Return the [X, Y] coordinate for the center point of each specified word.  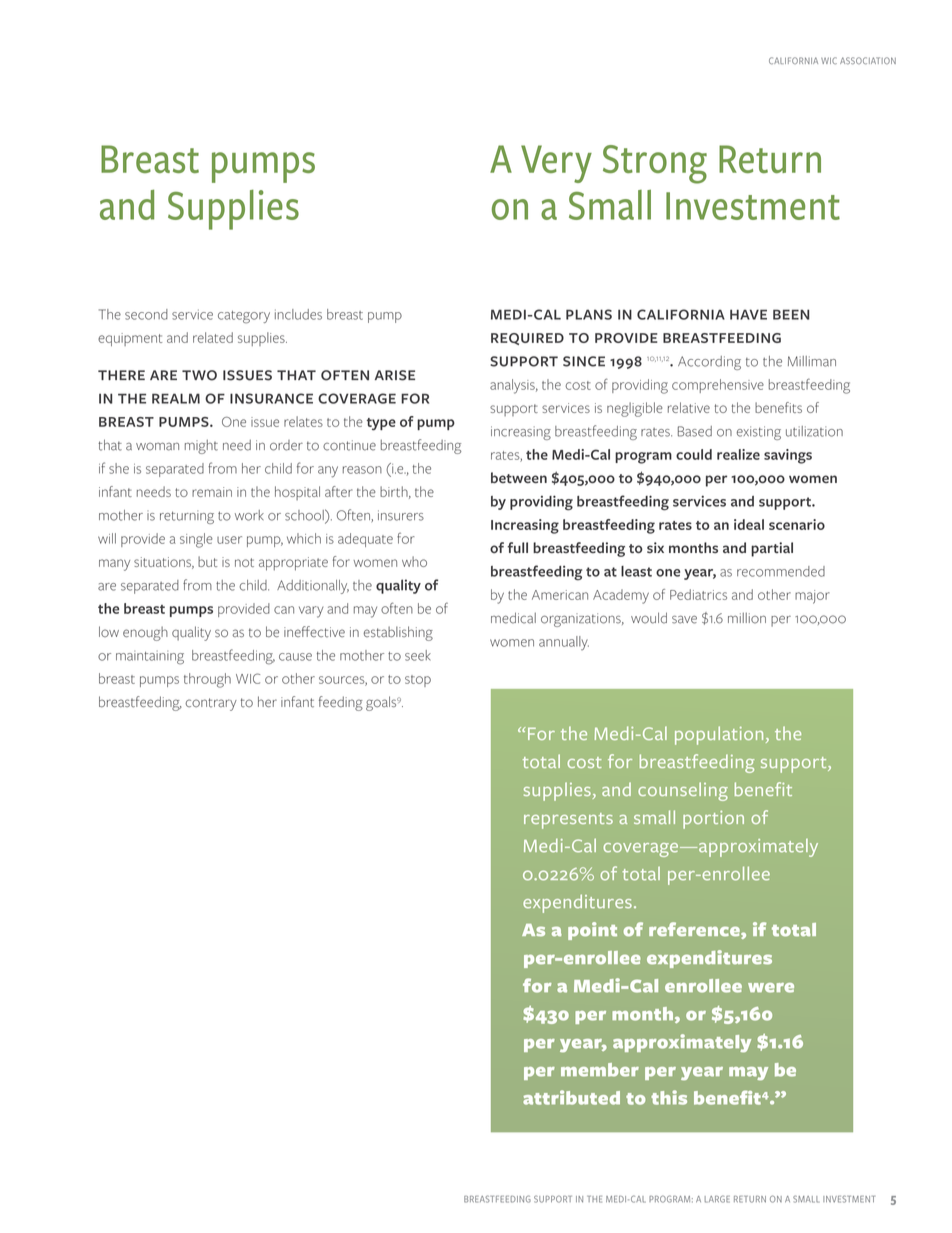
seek [418, 655]
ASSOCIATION [868, 60]
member [600, 1070]
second [146, 314]
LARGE [717, 1199]
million [747, 618]
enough [145, 633]
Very [556, 164]
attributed [571, 1097]
